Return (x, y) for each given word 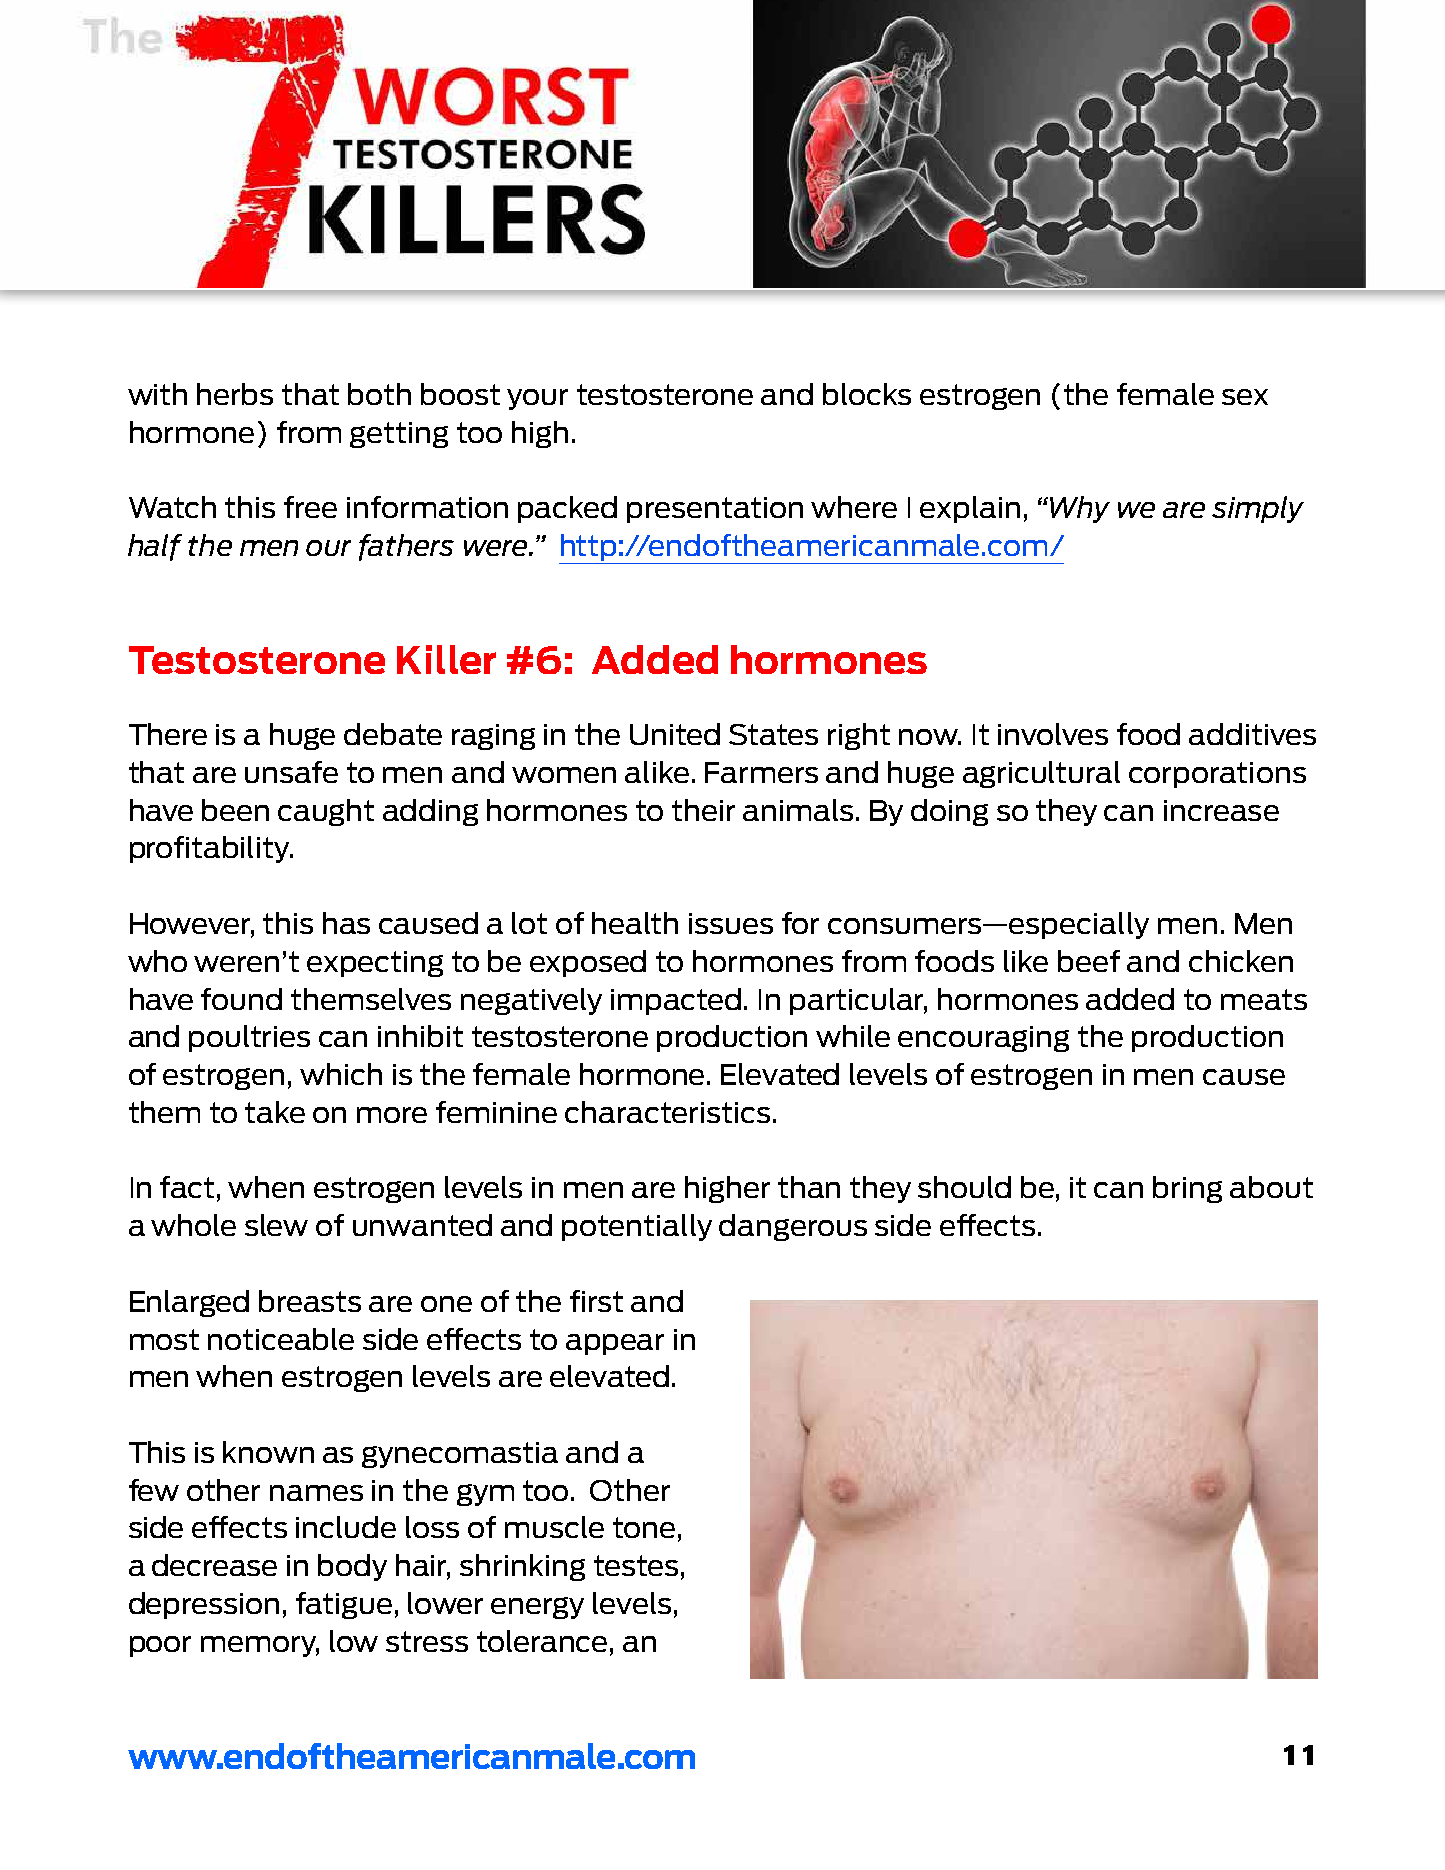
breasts (310, 1301)
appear (615, 1344)
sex (1245, 397)
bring (1187, 1189)
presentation (715, 510)
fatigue (344, 1605)
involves (1053, 734)
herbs (235, 394)
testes (636, 1565)
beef (1089, 961)
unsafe (291, 772)
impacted (676, 1001)
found (241, 999)
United (675, 734)
